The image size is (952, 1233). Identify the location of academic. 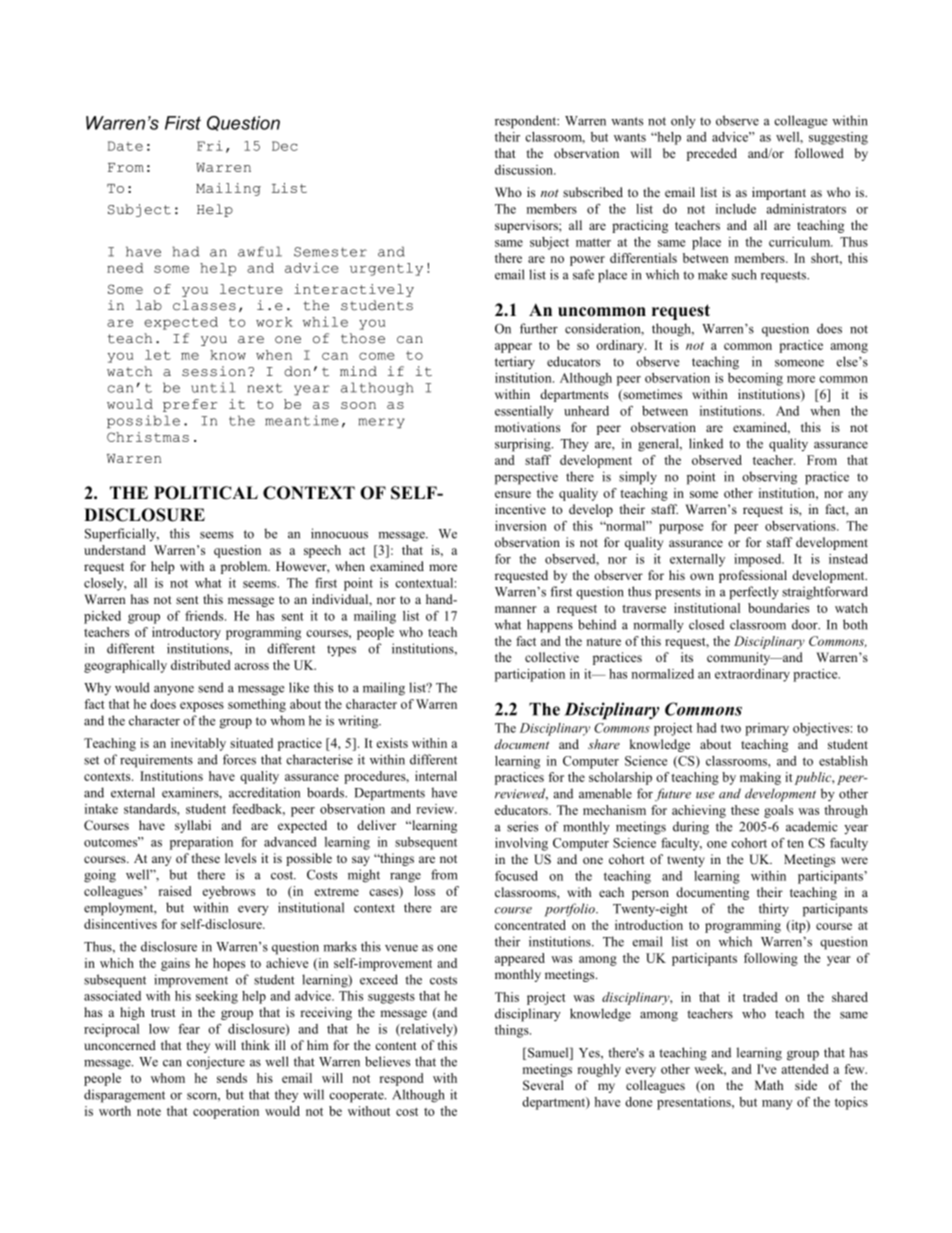
(812, 826).
